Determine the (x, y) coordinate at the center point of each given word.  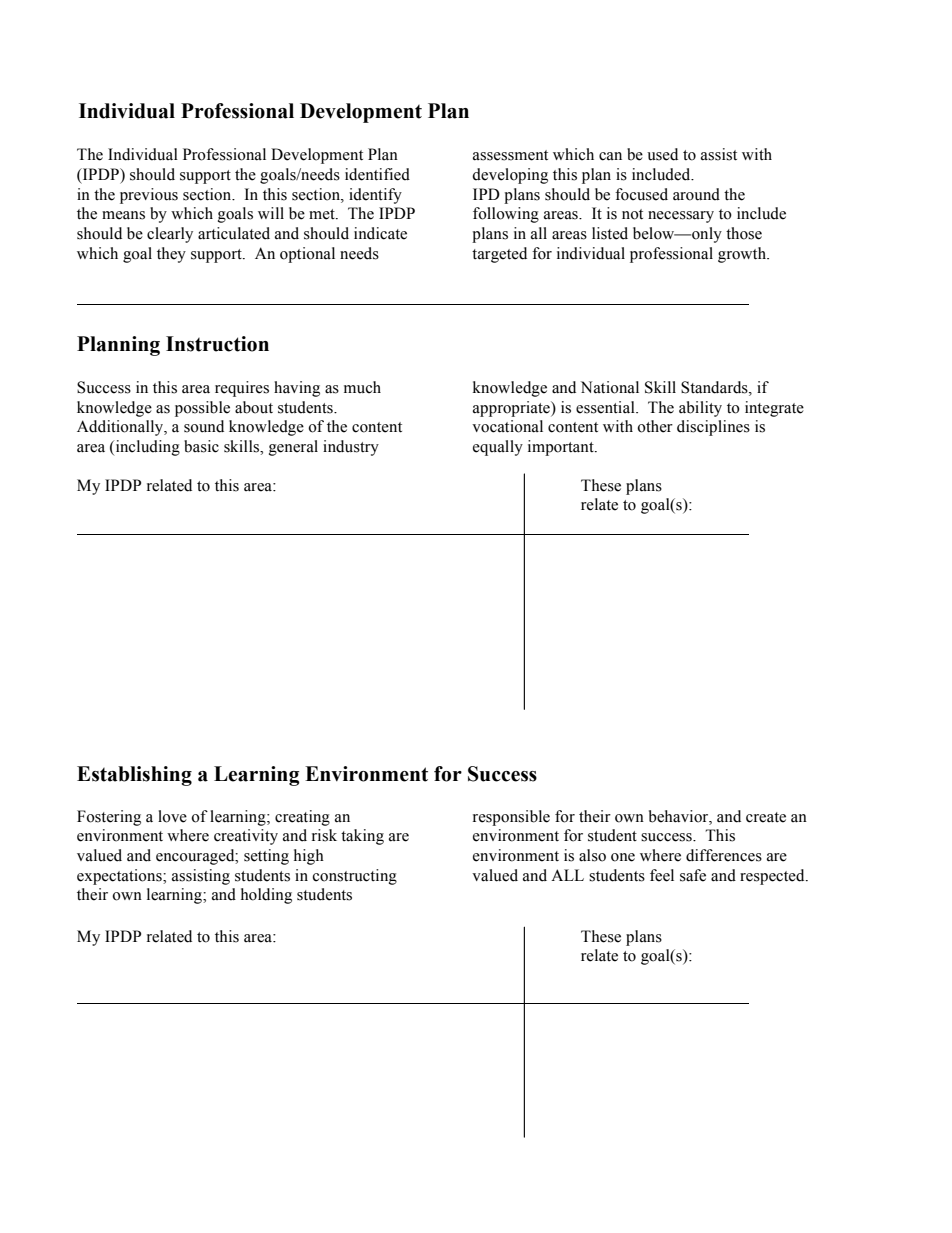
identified (377, 174)
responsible (511, 818)
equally (498, 448)
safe (693, 875)
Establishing (134, 776)
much (362, 387)
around (696, 194)
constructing (355, 877)
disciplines (713, 428)
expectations (120, 877)
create (766, 817)
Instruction (217, 344)
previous (149, 196)
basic (201, 446)
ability (700, 409)
